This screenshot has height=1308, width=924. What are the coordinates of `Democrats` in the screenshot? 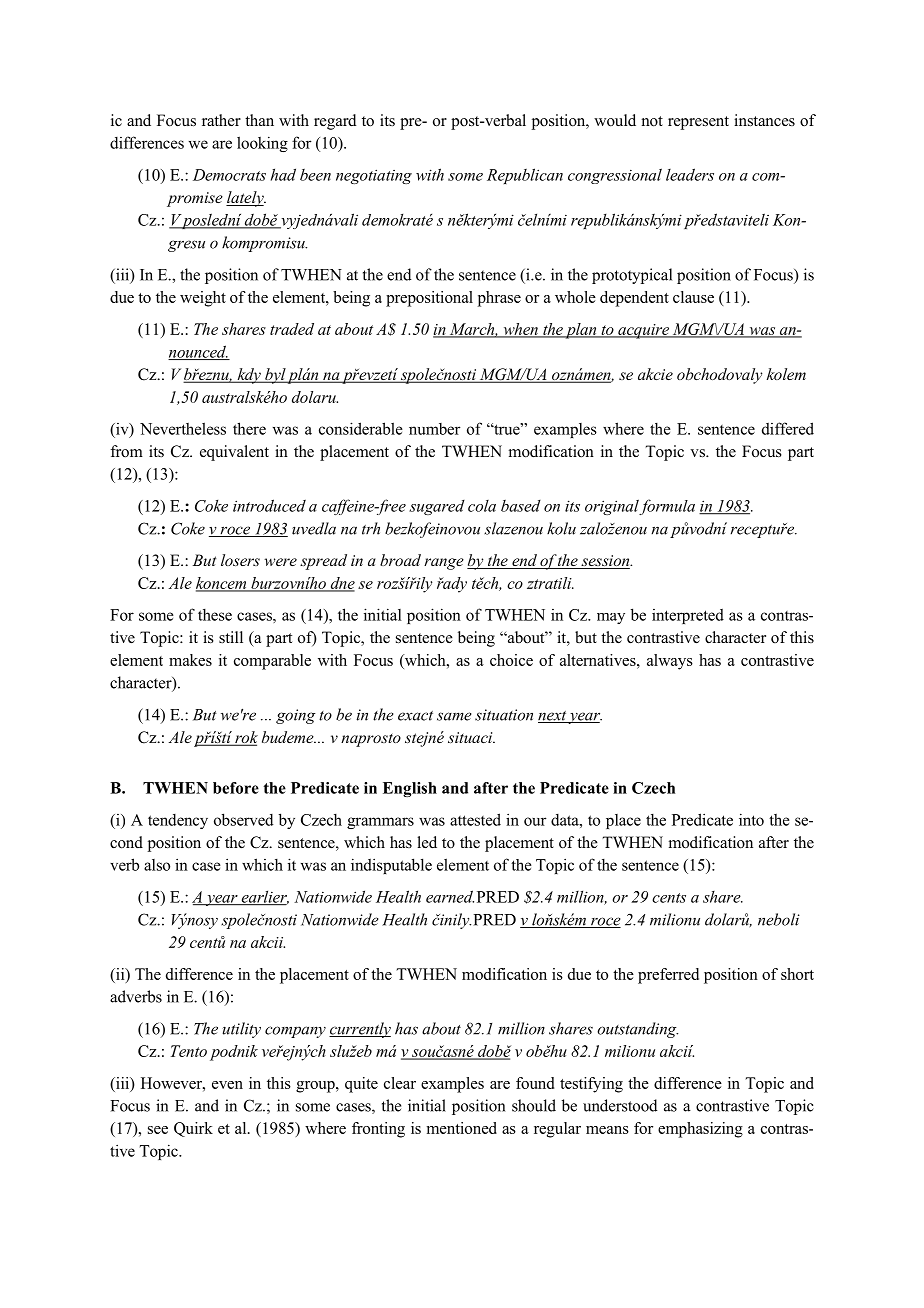 It's located at (229, 175).
